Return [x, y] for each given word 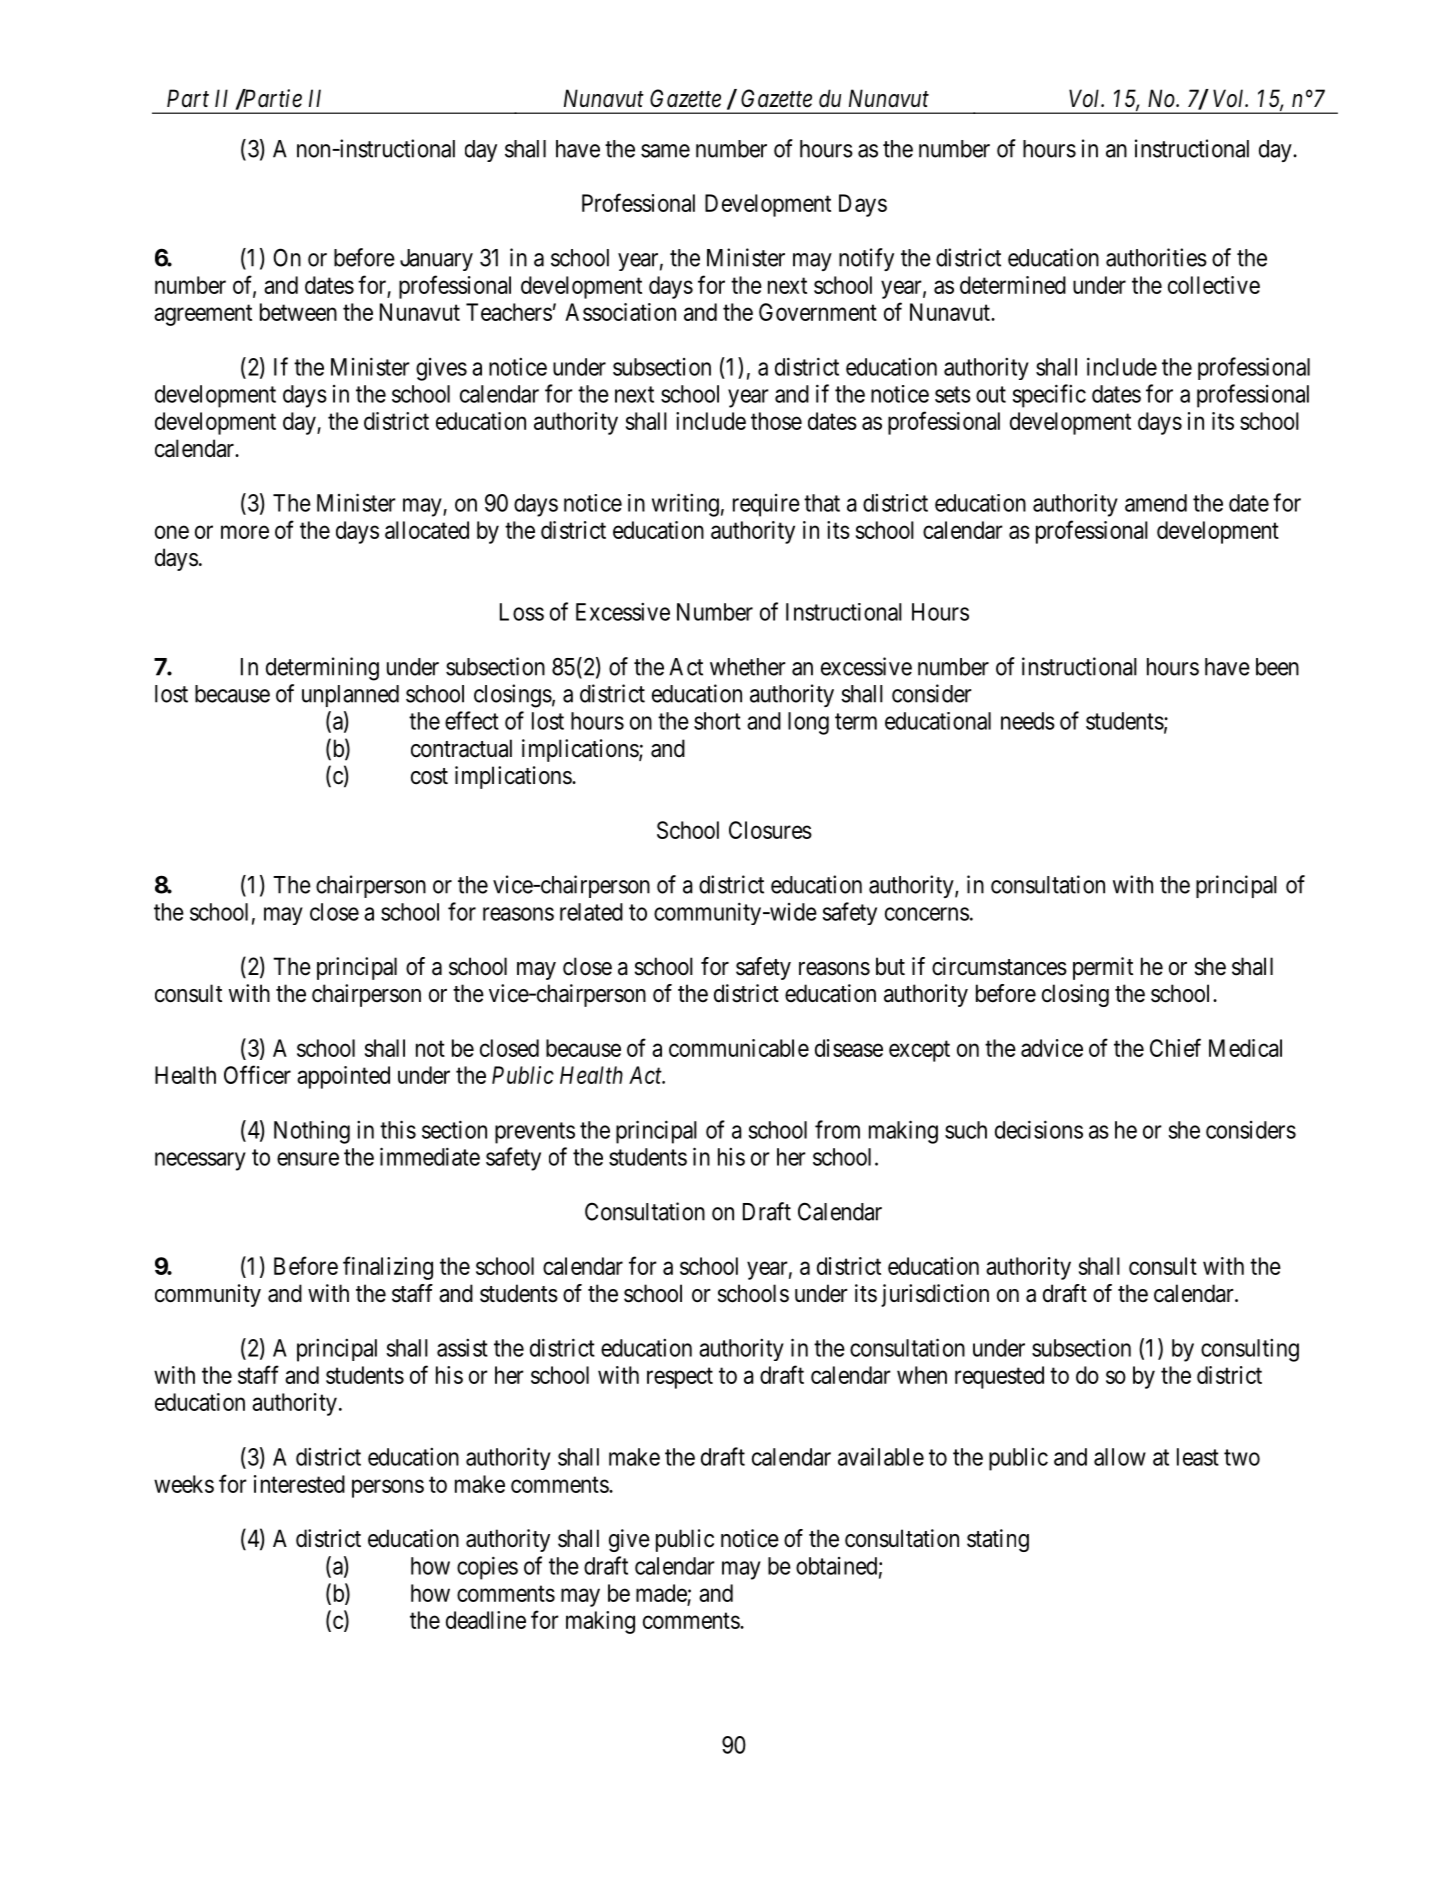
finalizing [388, 1268]
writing [685, 505]
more [245, 532]
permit [1103, 968]
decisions [1039, 1129]
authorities [1156, 257]
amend [1156, 503]
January [436, 260]
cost [429, 776]
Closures [770, 830]
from [837, 1129]
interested [299, 1484]
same [665, 151]
